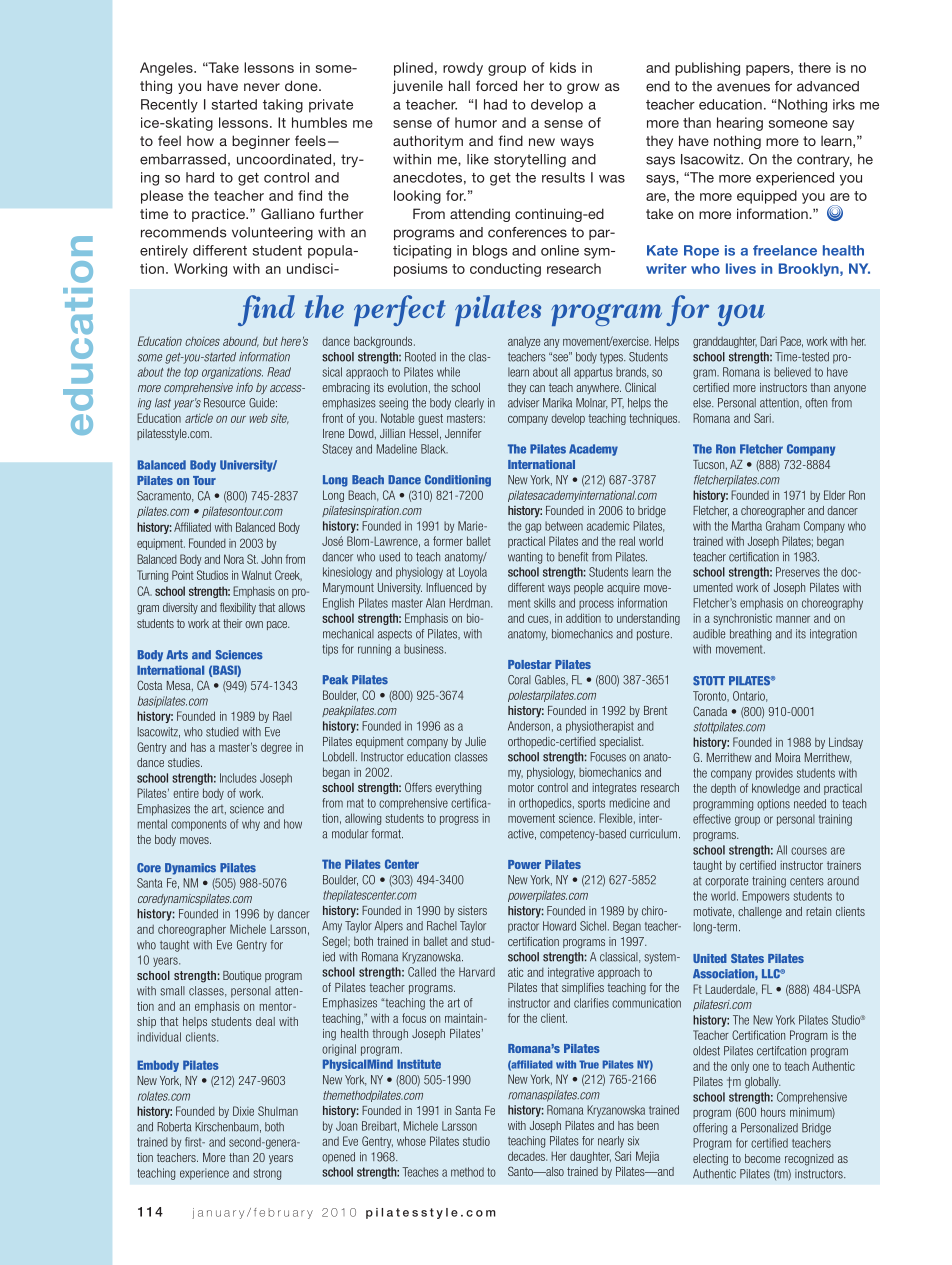 The width and height of the screenshot is (952, 1265). I want to click on Dixie, so click(243, 1111).
